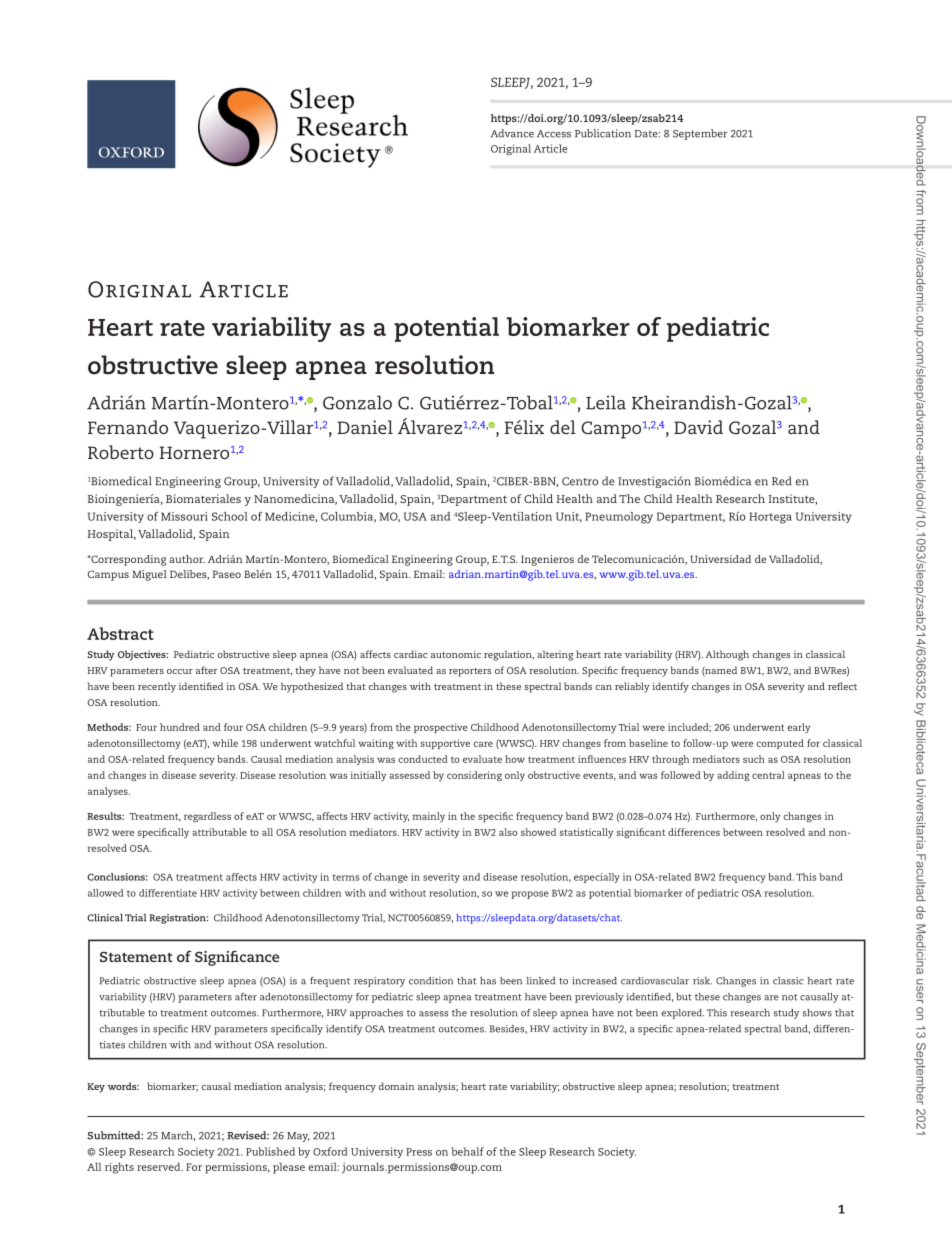 This image has height=1252, width=952. I want to click on allowed, so click(105, 893).
